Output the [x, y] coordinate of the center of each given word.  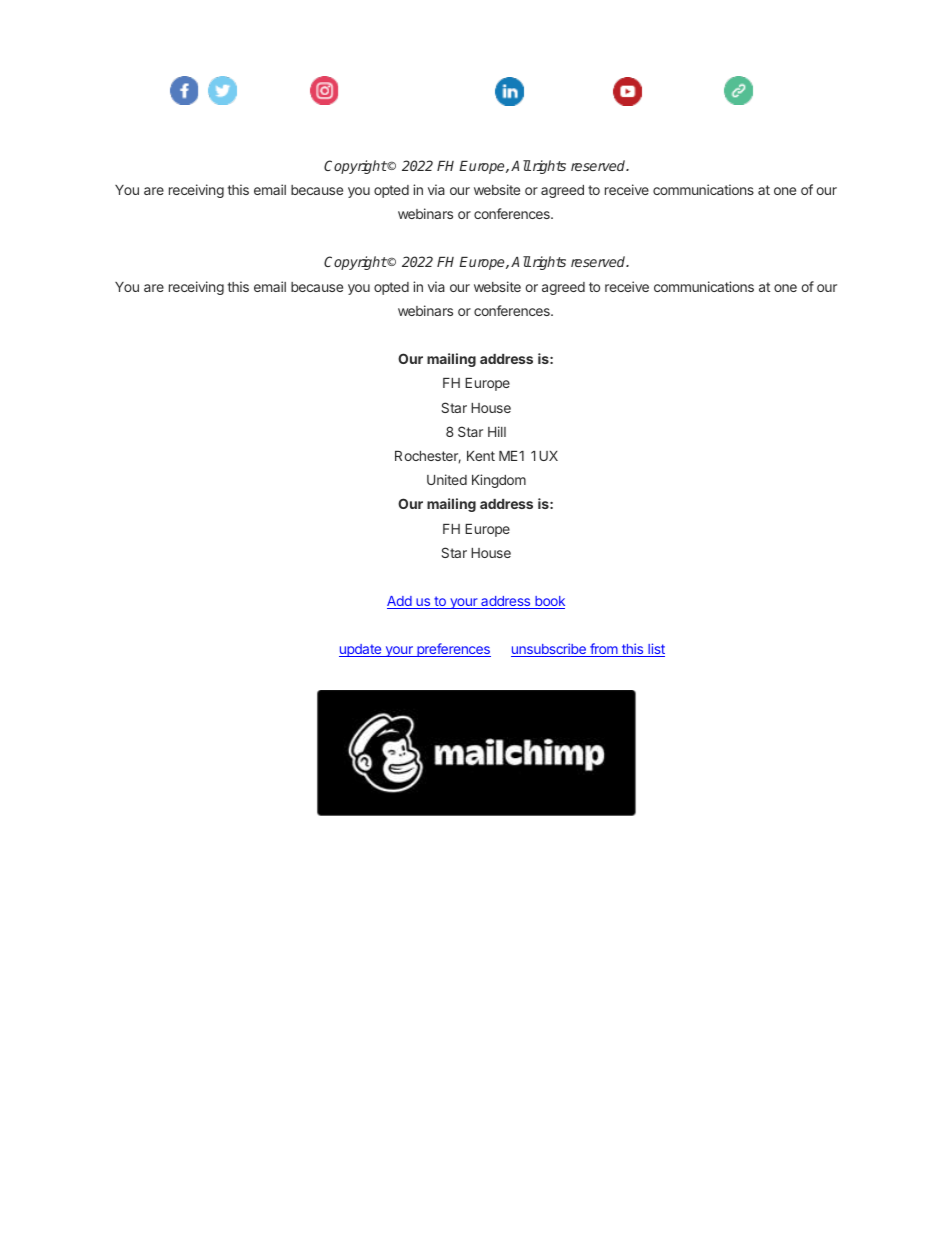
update [361, 650]
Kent [481, 456]
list [655, 650]
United [447, 479]
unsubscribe [549, 650]
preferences [453, 650]
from [604, 650]
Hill [497, 431]
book [549, 602]
